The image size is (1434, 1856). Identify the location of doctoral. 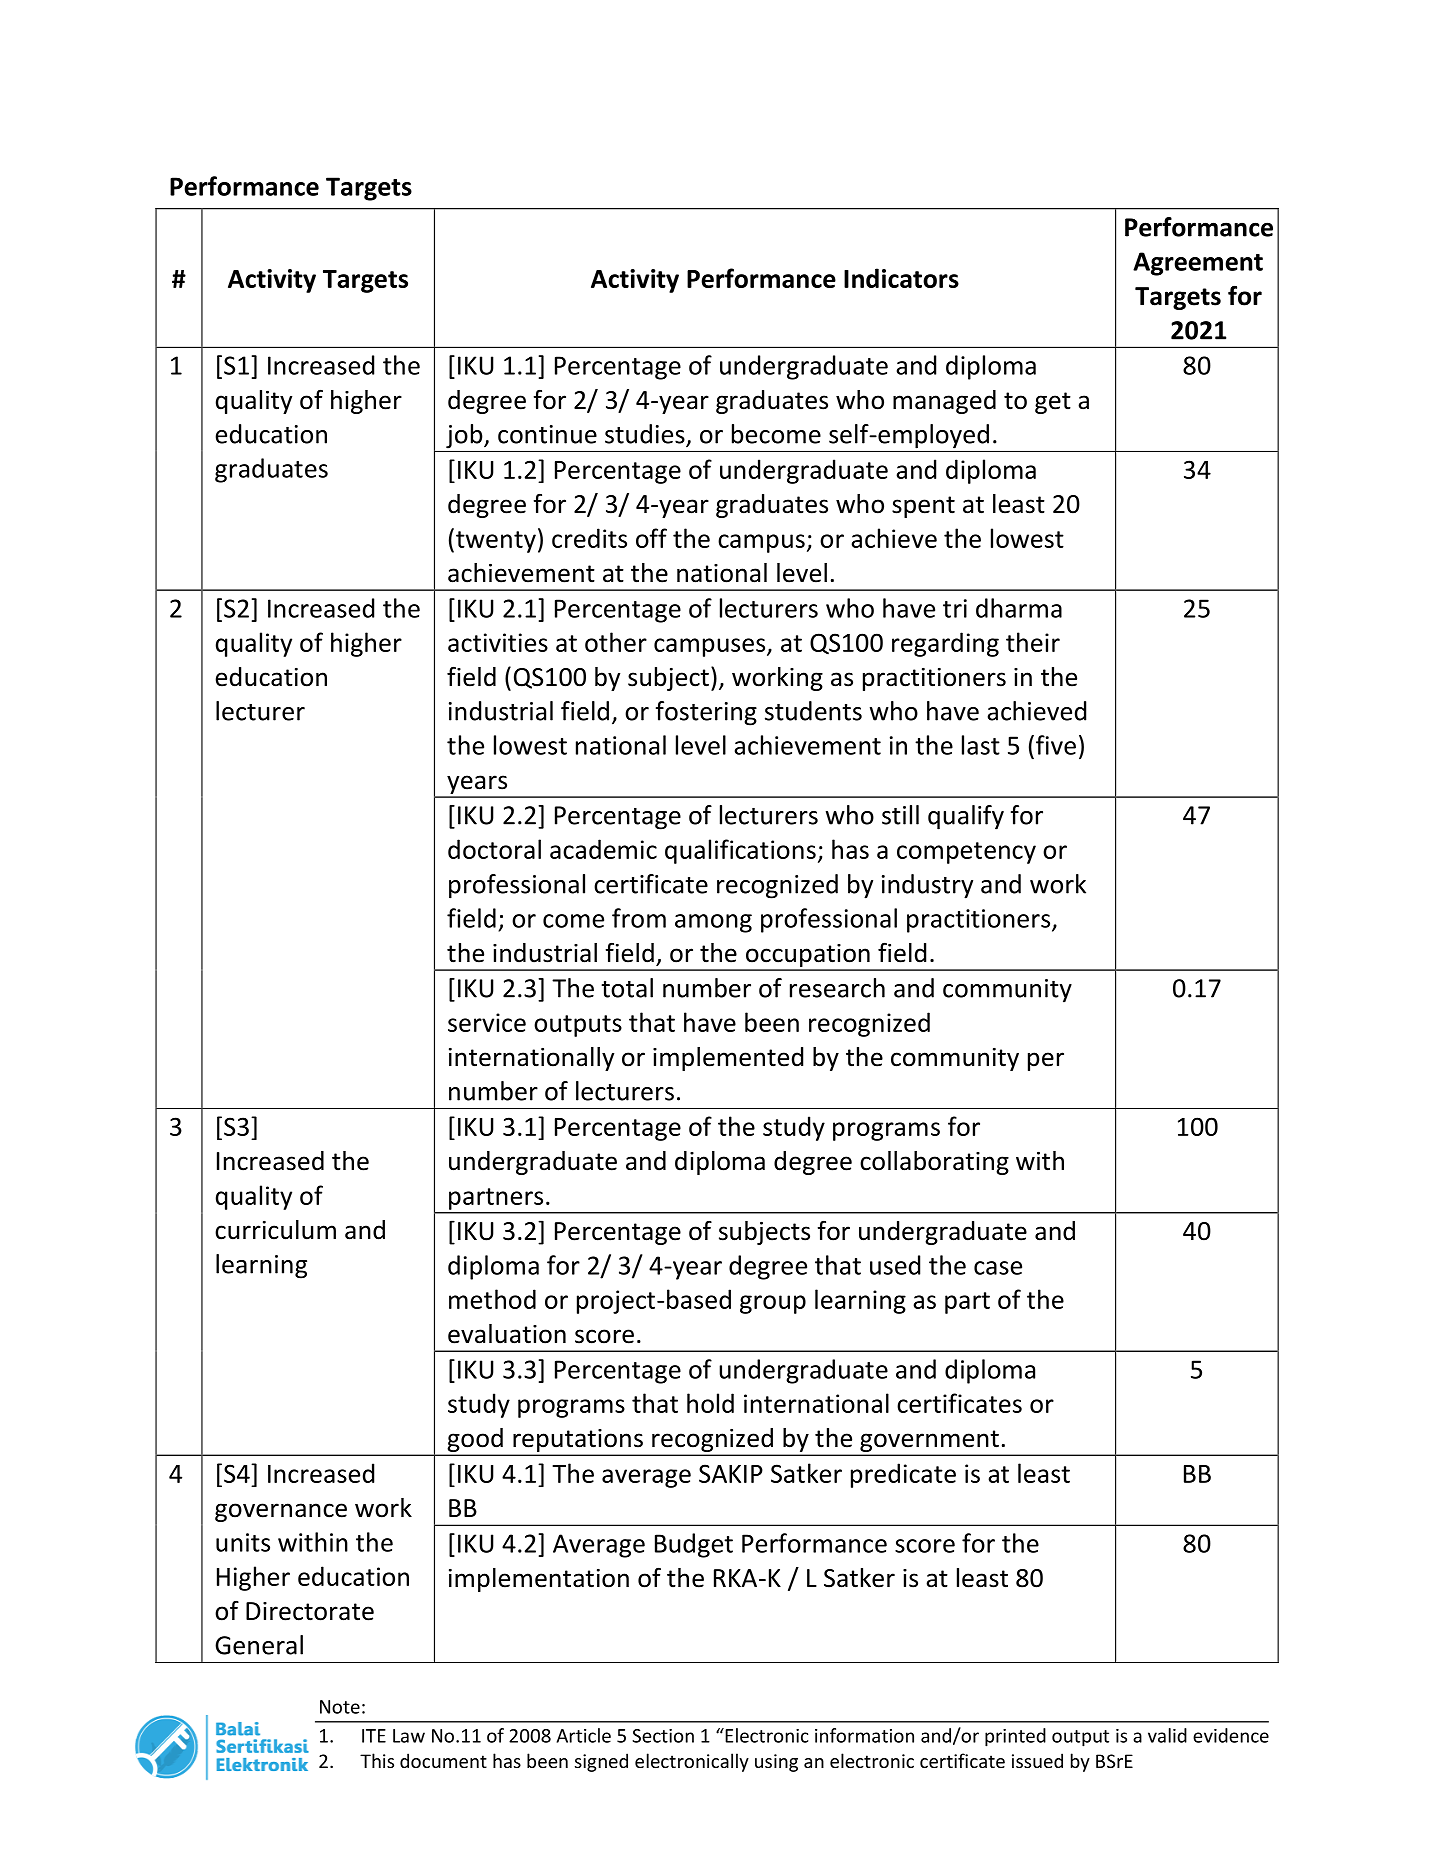
(494, 849).
